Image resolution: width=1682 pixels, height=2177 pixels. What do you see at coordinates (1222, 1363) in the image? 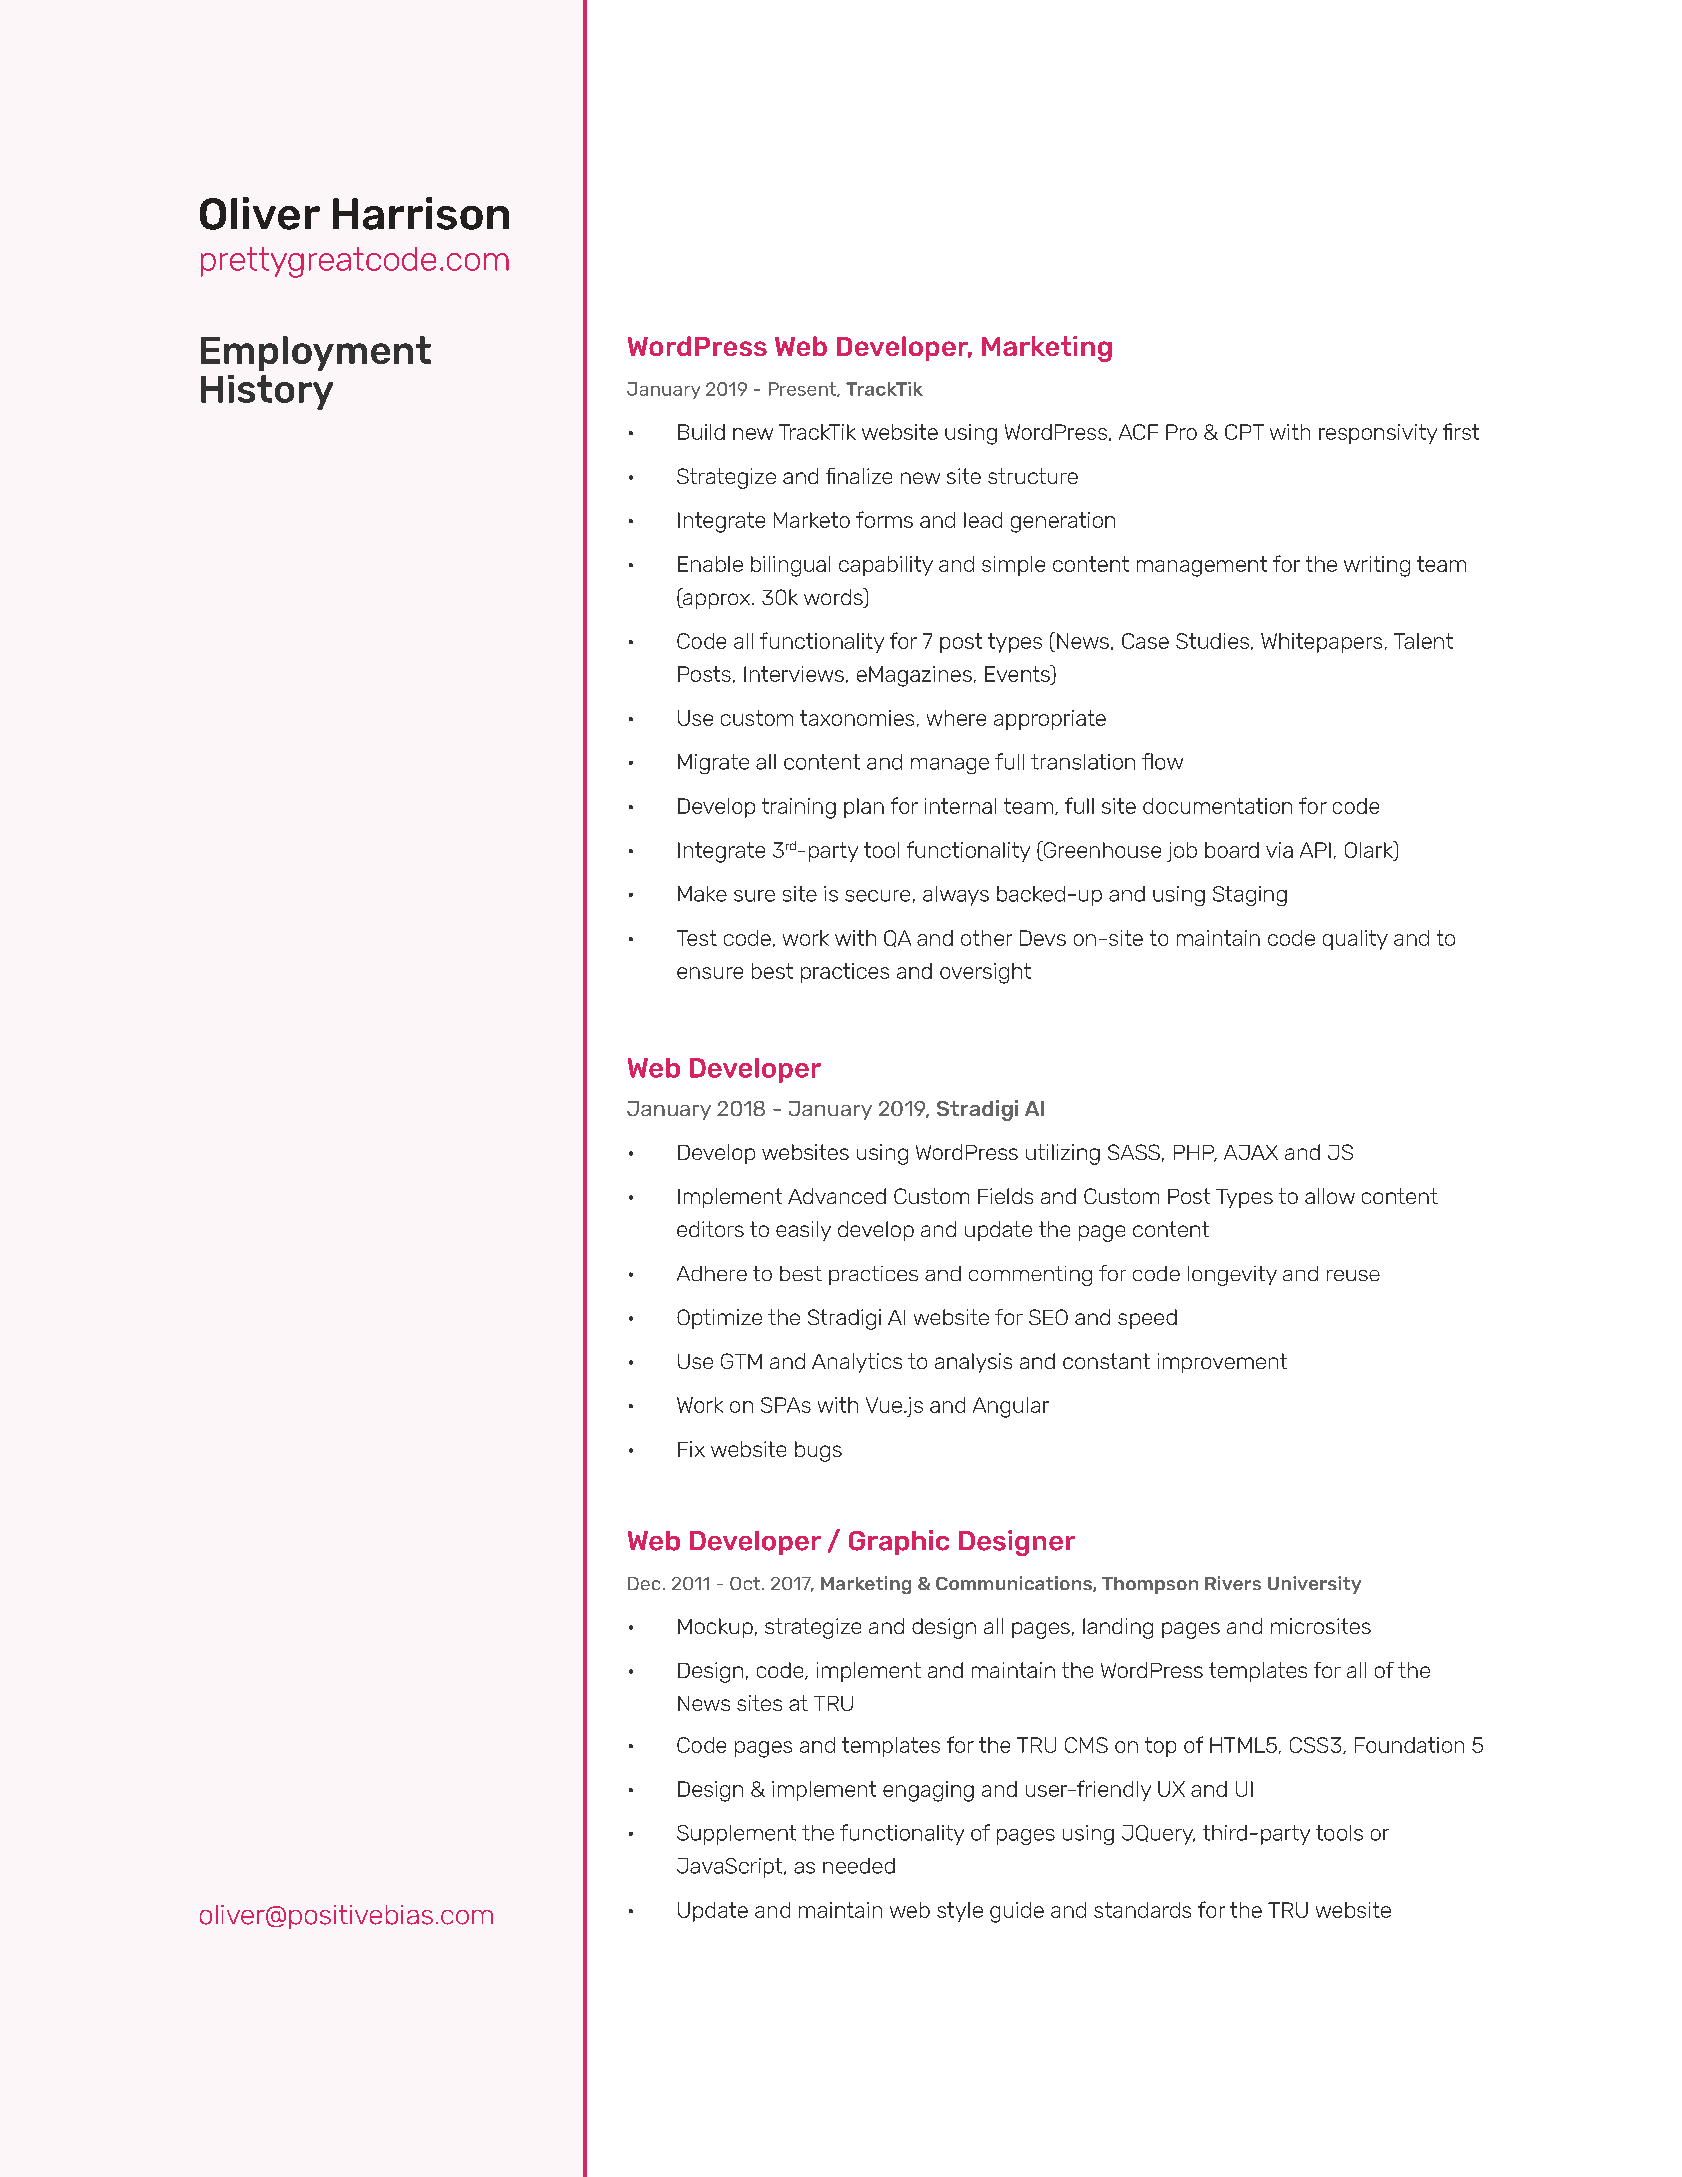
I see `improvement` at bounding box center [1222, 1363].
